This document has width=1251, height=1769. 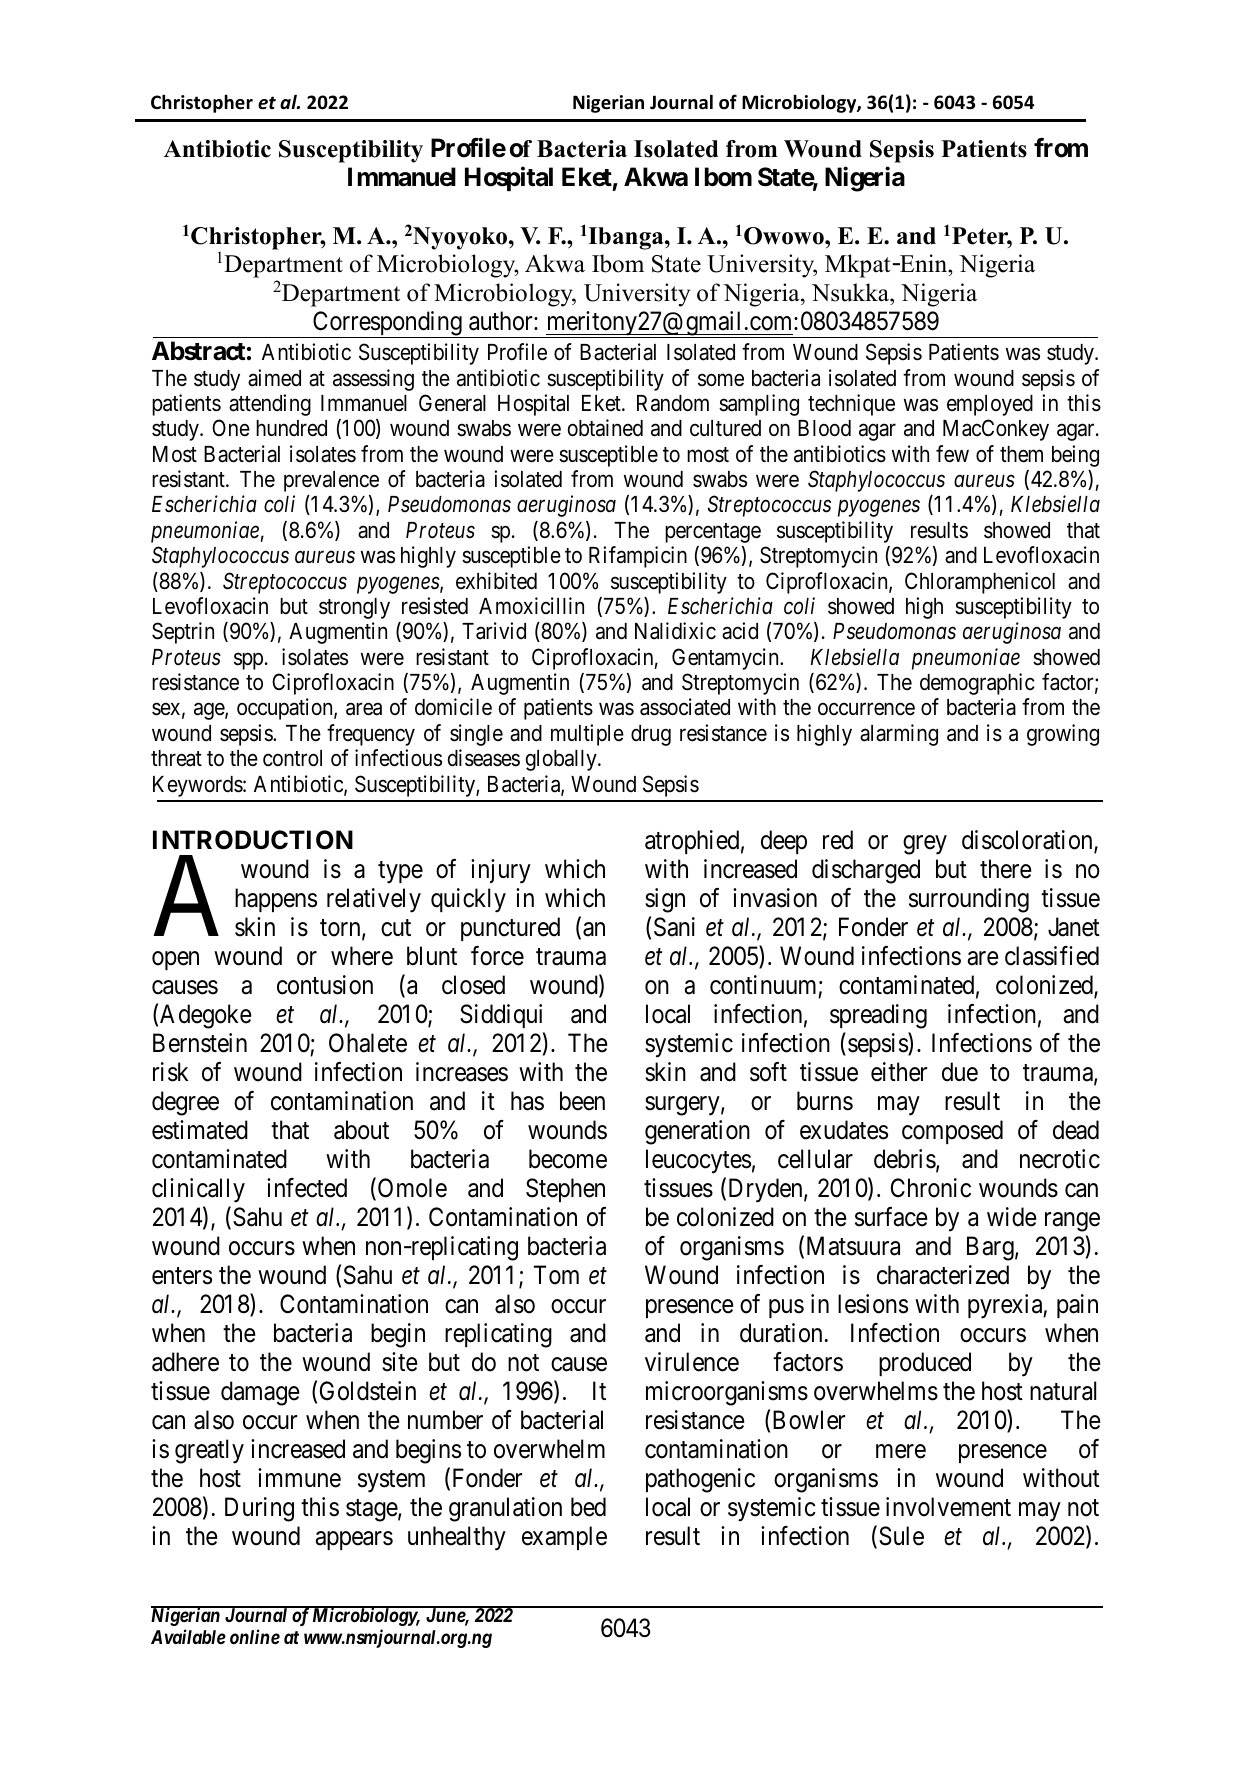 I want to click on aimed, so click(x=274, y=378).
